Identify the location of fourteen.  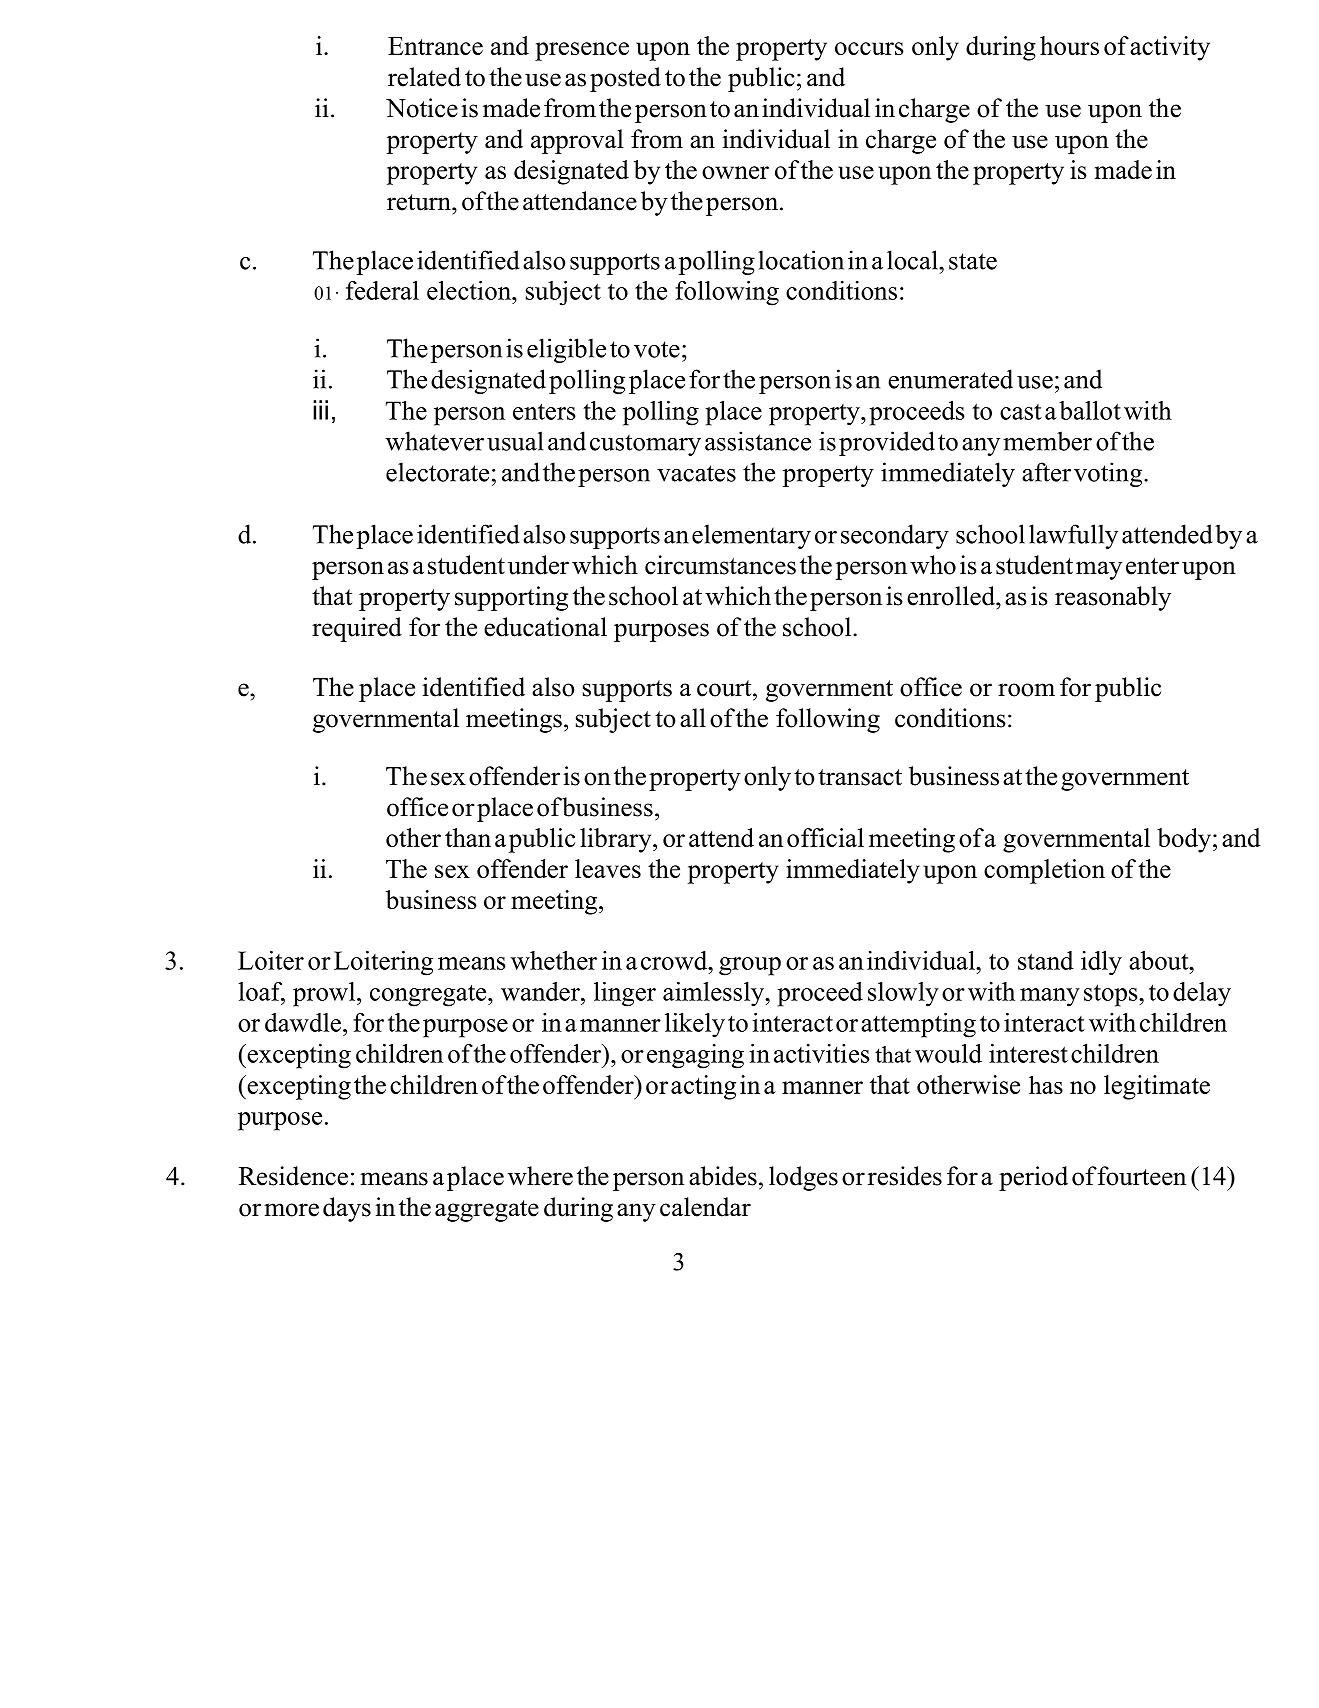
(1141, 1176).
